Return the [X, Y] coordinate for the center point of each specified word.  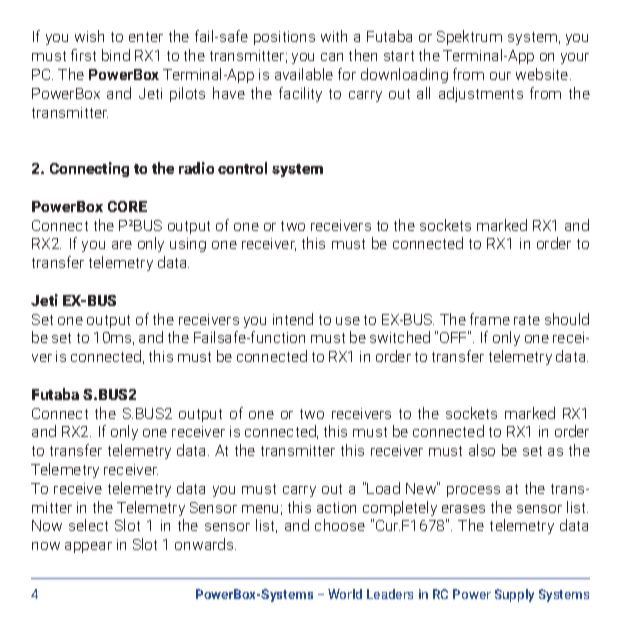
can [332, 57]
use [348, 321]
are [122, 245]
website [543, 74]
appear [88, 547]
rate [527, 320]
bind [116, 55]
